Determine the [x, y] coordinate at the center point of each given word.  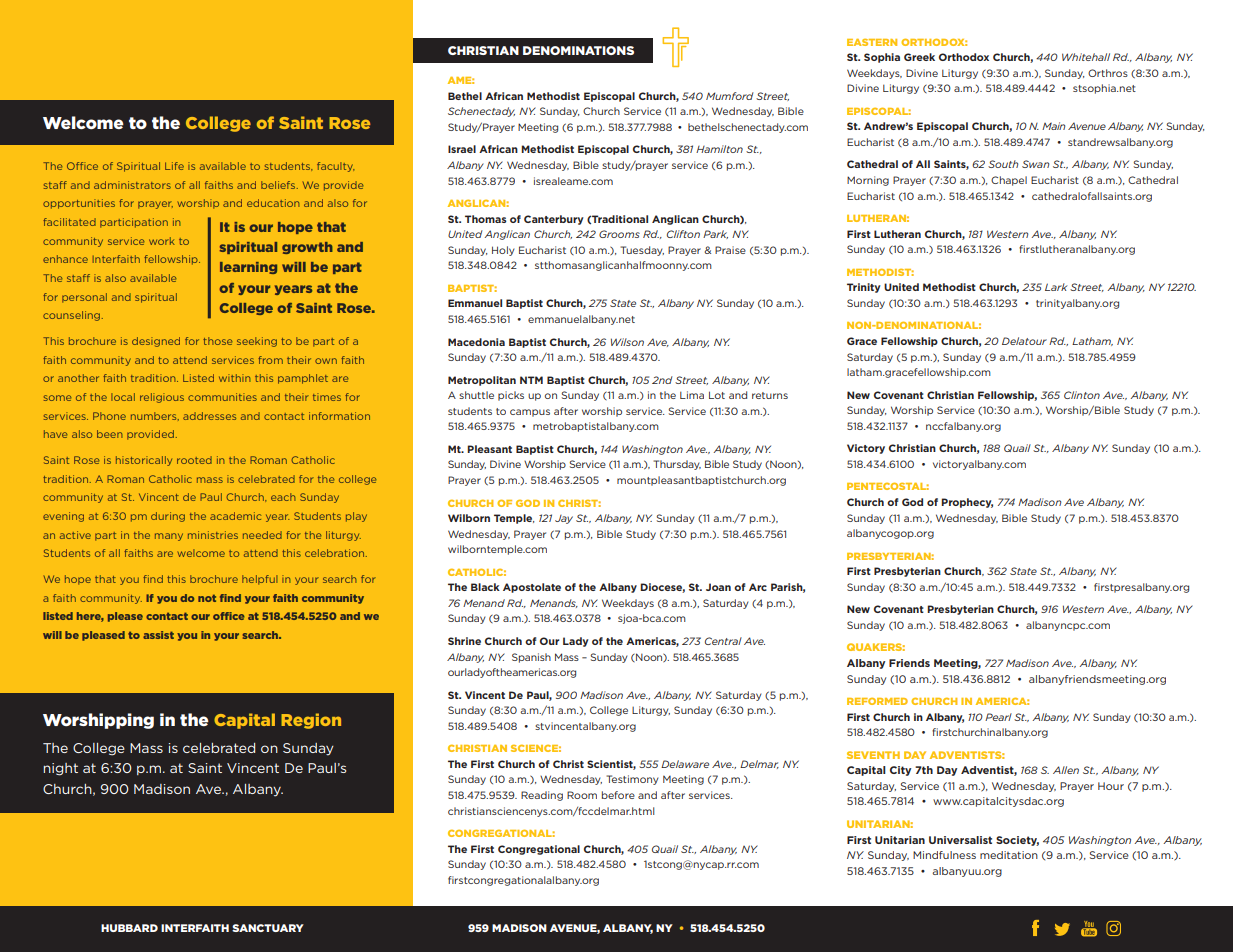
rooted [194, 460]
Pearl [998, 717]
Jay [564, 519]
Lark [1056, 287]
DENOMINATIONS [578, 50]
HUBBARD [129, 928]
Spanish [531, 658]
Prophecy [967, 503]
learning [248, 268]
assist [158, 635]
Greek [919, 57]
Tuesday [642, 251]
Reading [542, 796]
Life [174, 166]
